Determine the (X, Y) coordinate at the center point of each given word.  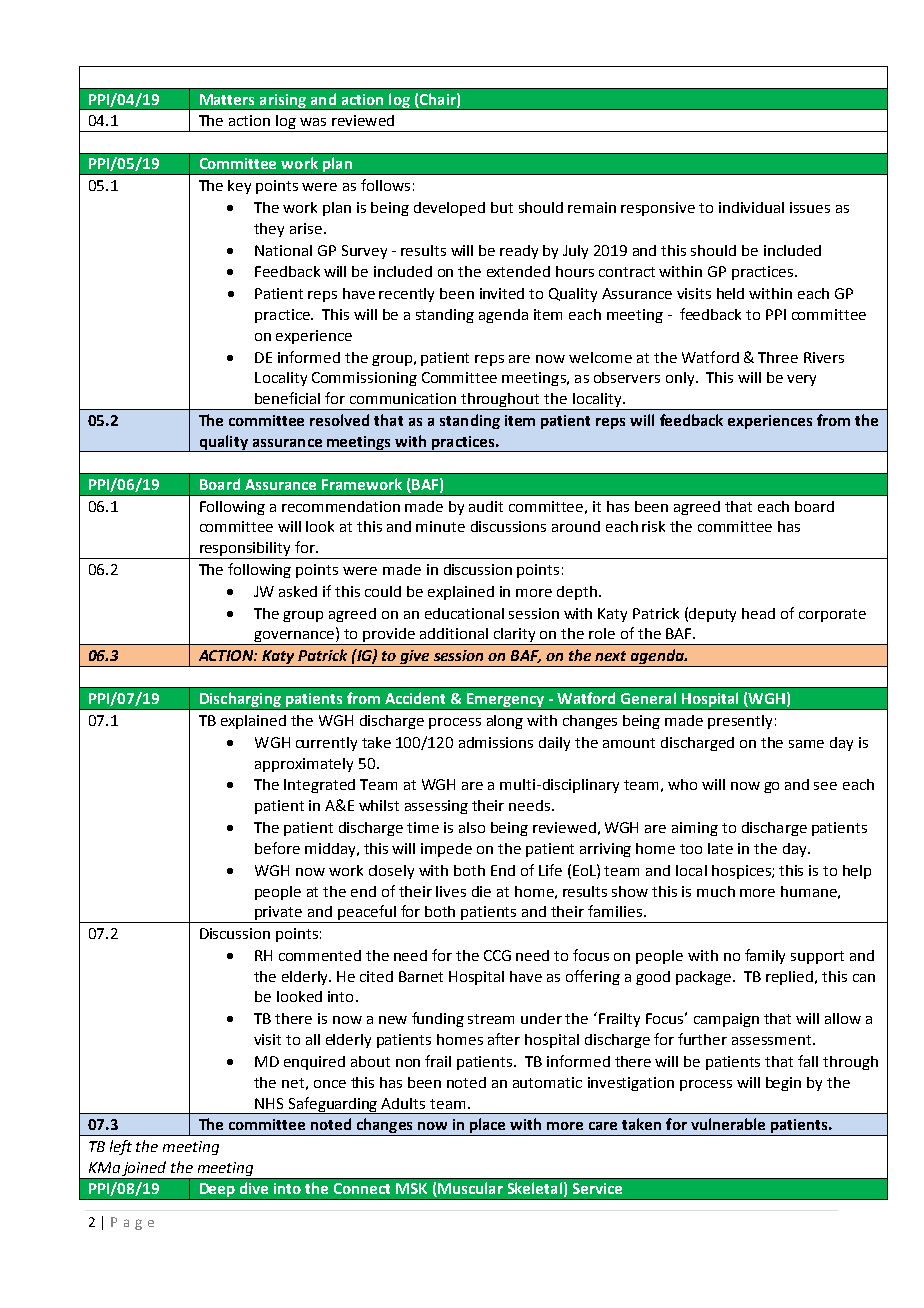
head (758, 613)
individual (751, 207)
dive (254, 1188)
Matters (227, 99)
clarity (515, 636)
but (502, 207)
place (488, 1127)
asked (298, 591)
